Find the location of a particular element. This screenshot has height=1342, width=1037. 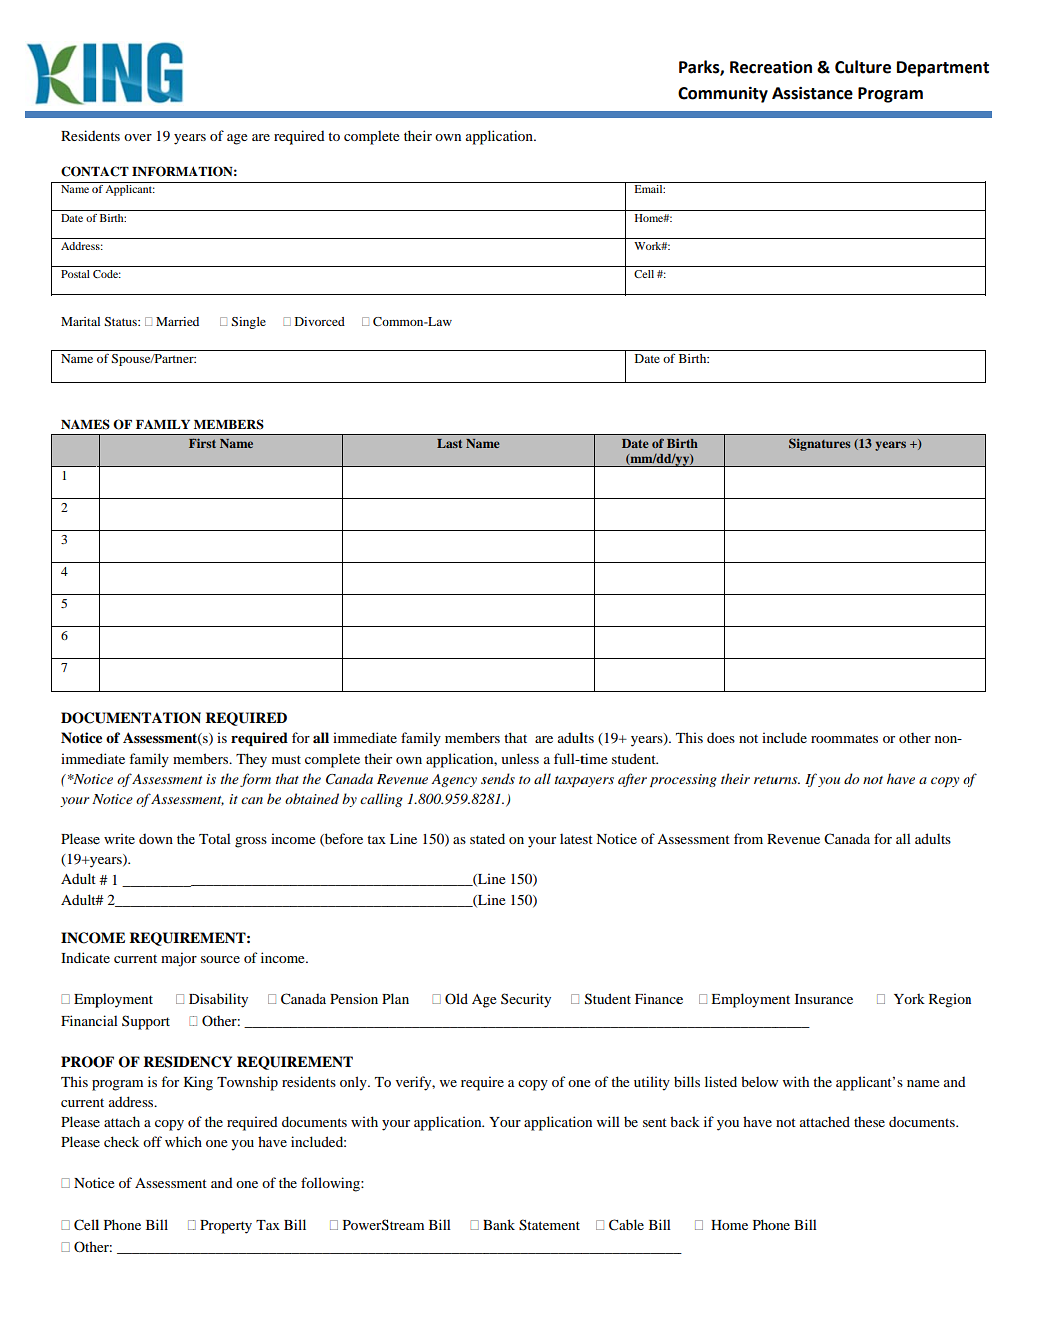

over is located at coordinates (138, 137).
